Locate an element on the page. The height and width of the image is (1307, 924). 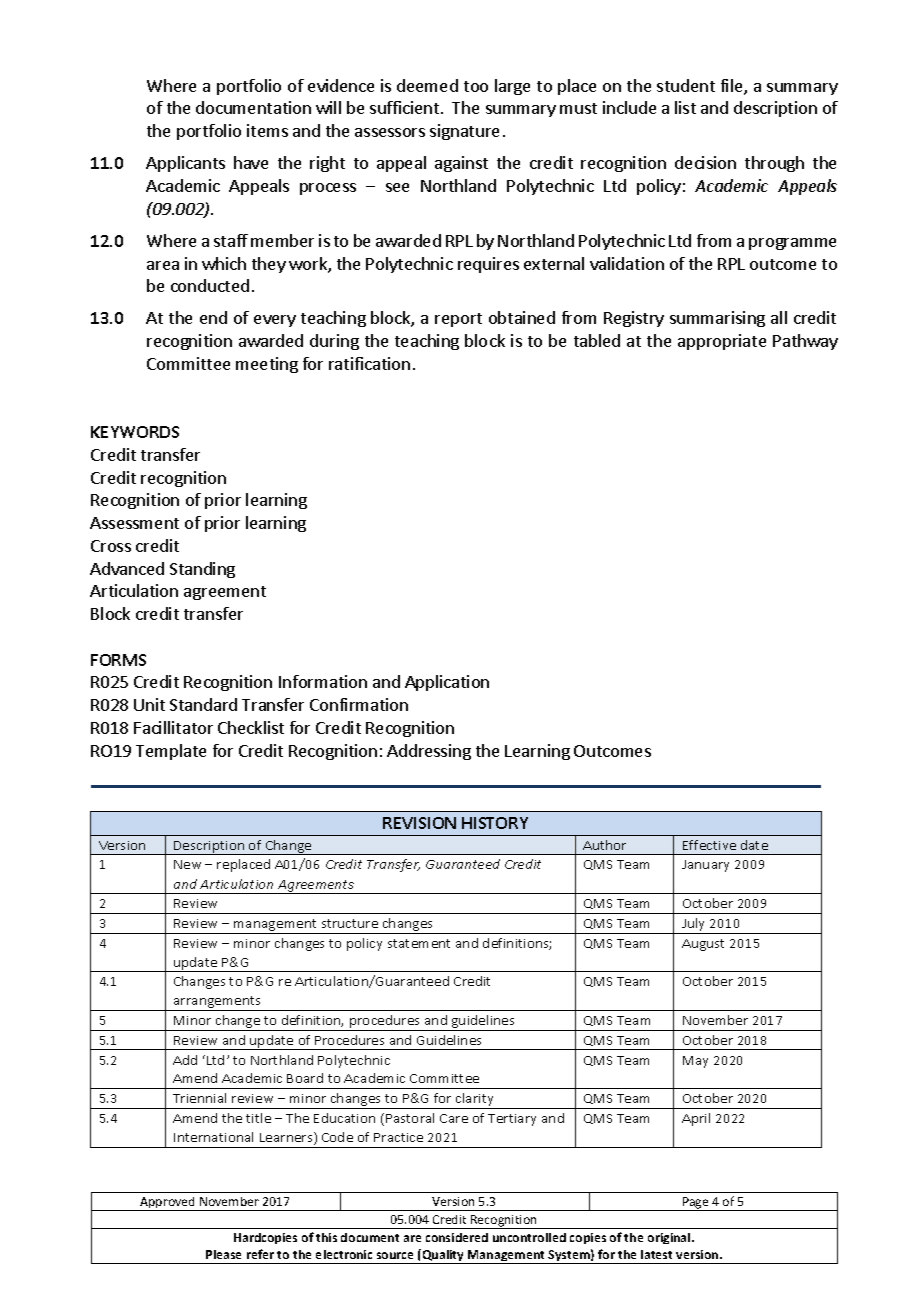
Approved is located at coordinates (168, 1204).
